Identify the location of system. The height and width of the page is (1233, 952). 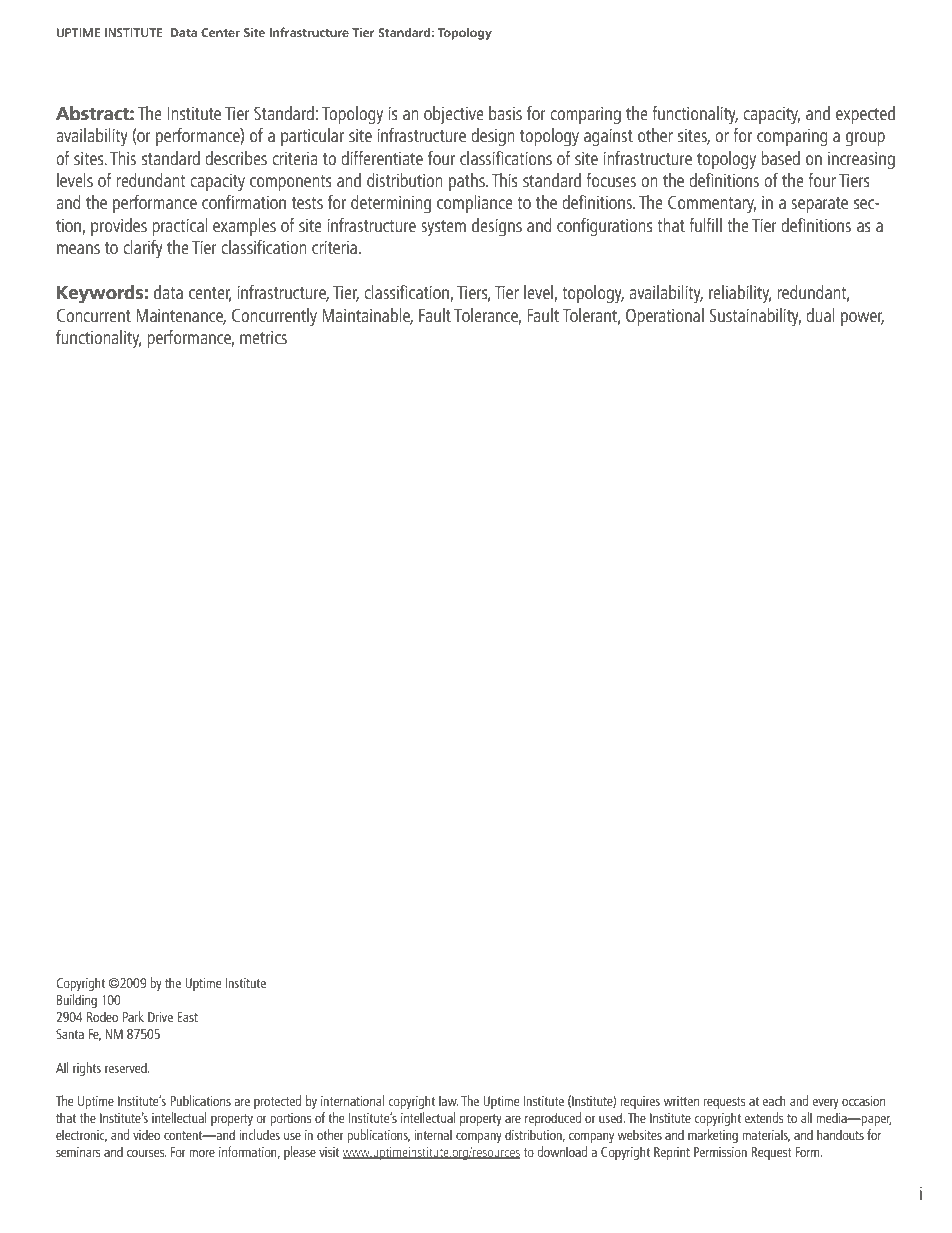
(443, 228).
